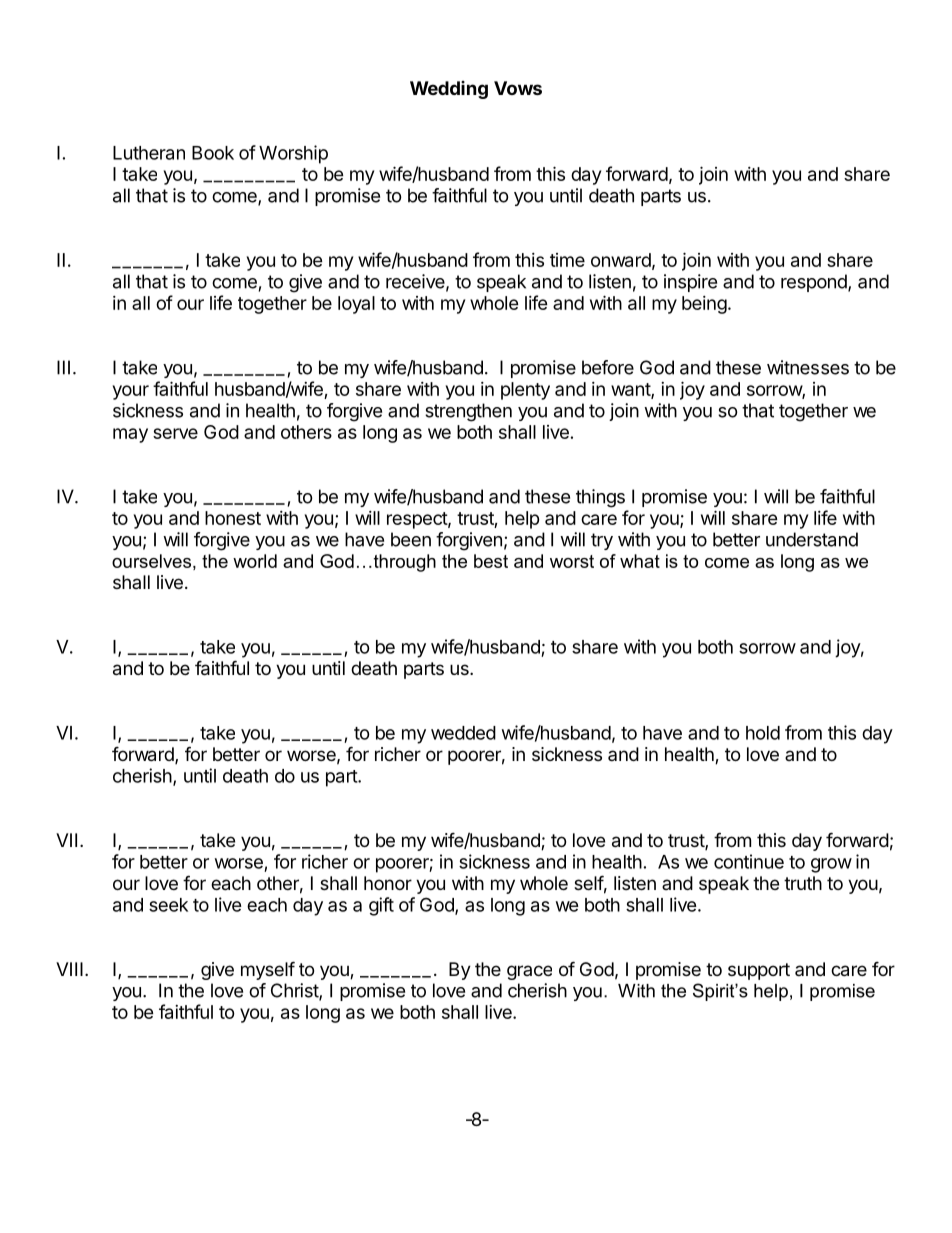 The height and width of the document is (1233, 952). Describe the element at coordinates (518, 88) in the document. I see `Vows` at that location.
